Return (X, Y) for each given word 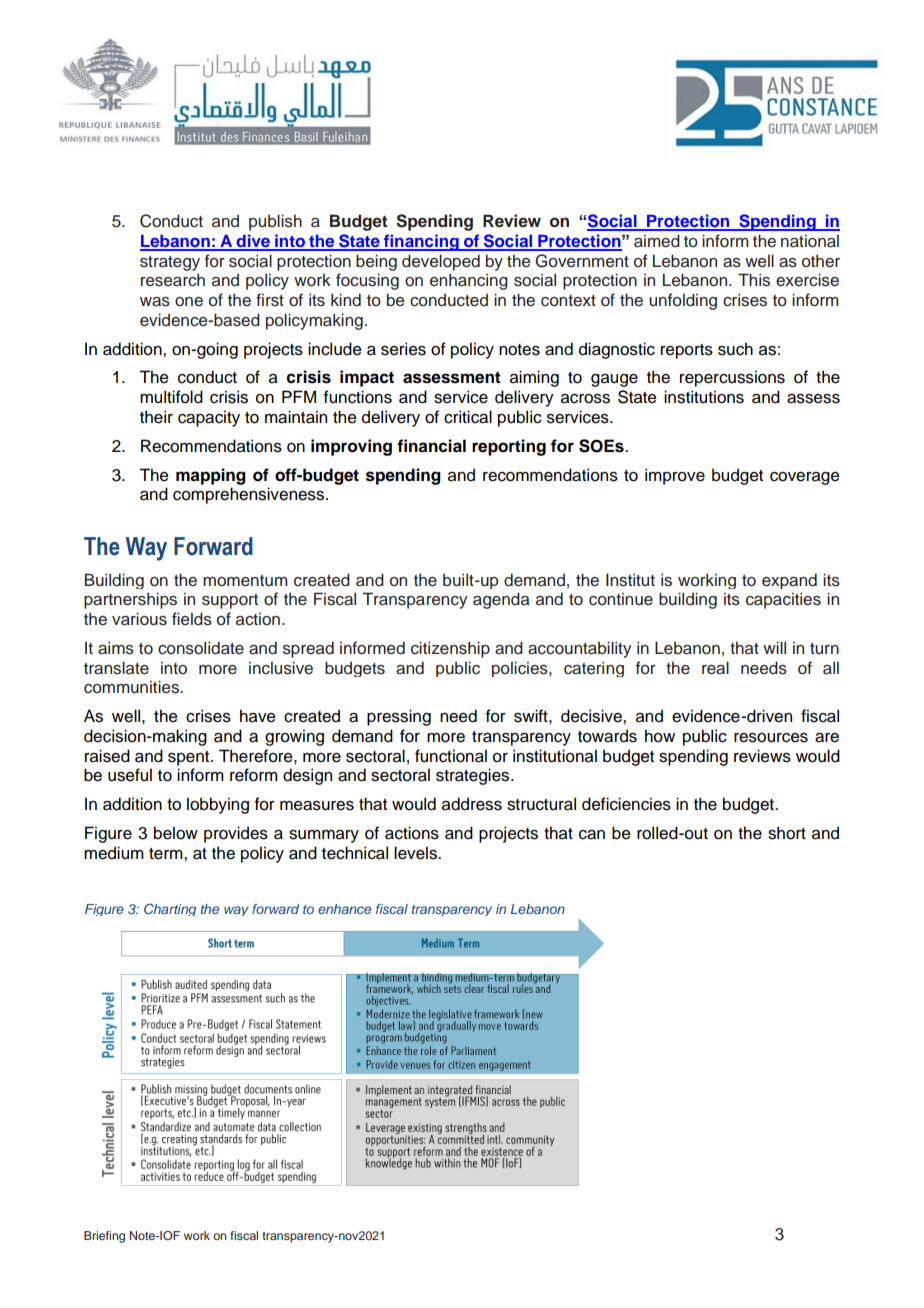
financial (431, 446)
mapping (211, 476)
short (787, 833)
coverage (805, 478)
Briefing (104, 1237)
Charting (170, 909)
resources (771, 738)
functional (451, 756)
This (754, 280)
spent (190, 758)
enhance (344, 909)
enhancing (469, 281)
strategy (170, 263)
